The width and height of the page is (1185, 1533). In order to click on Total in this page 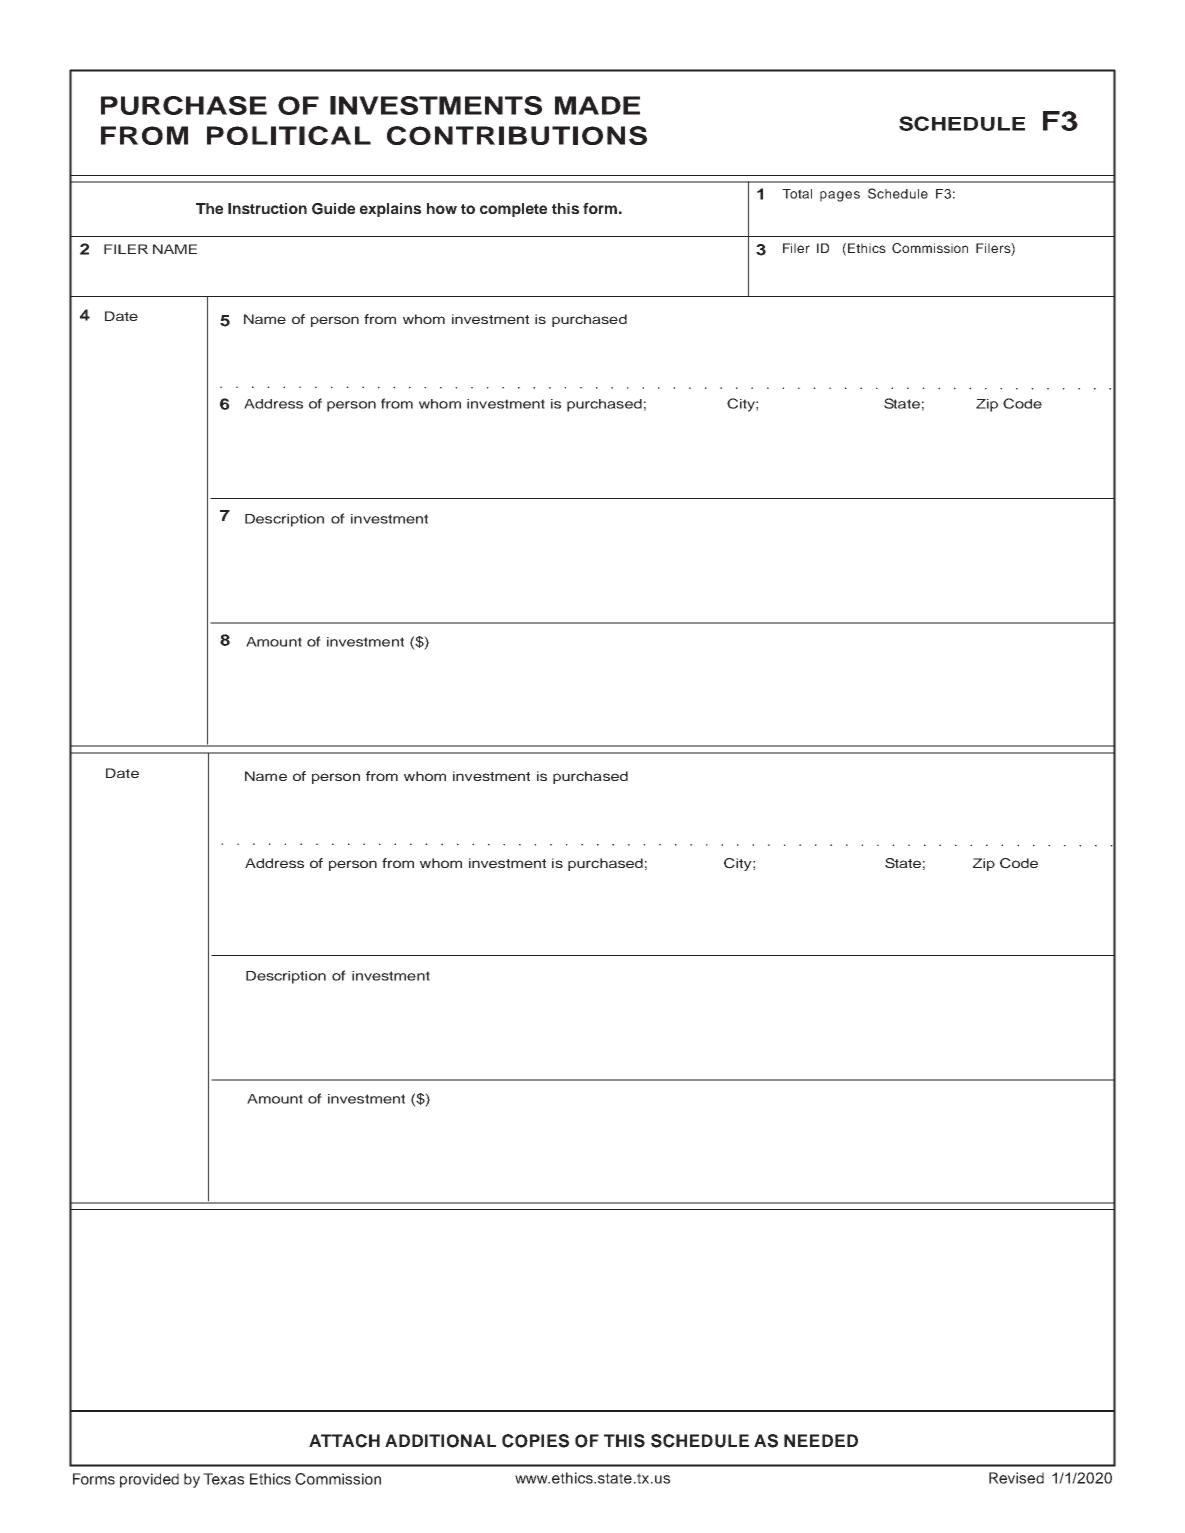, I will do `click(797, 194)`.
